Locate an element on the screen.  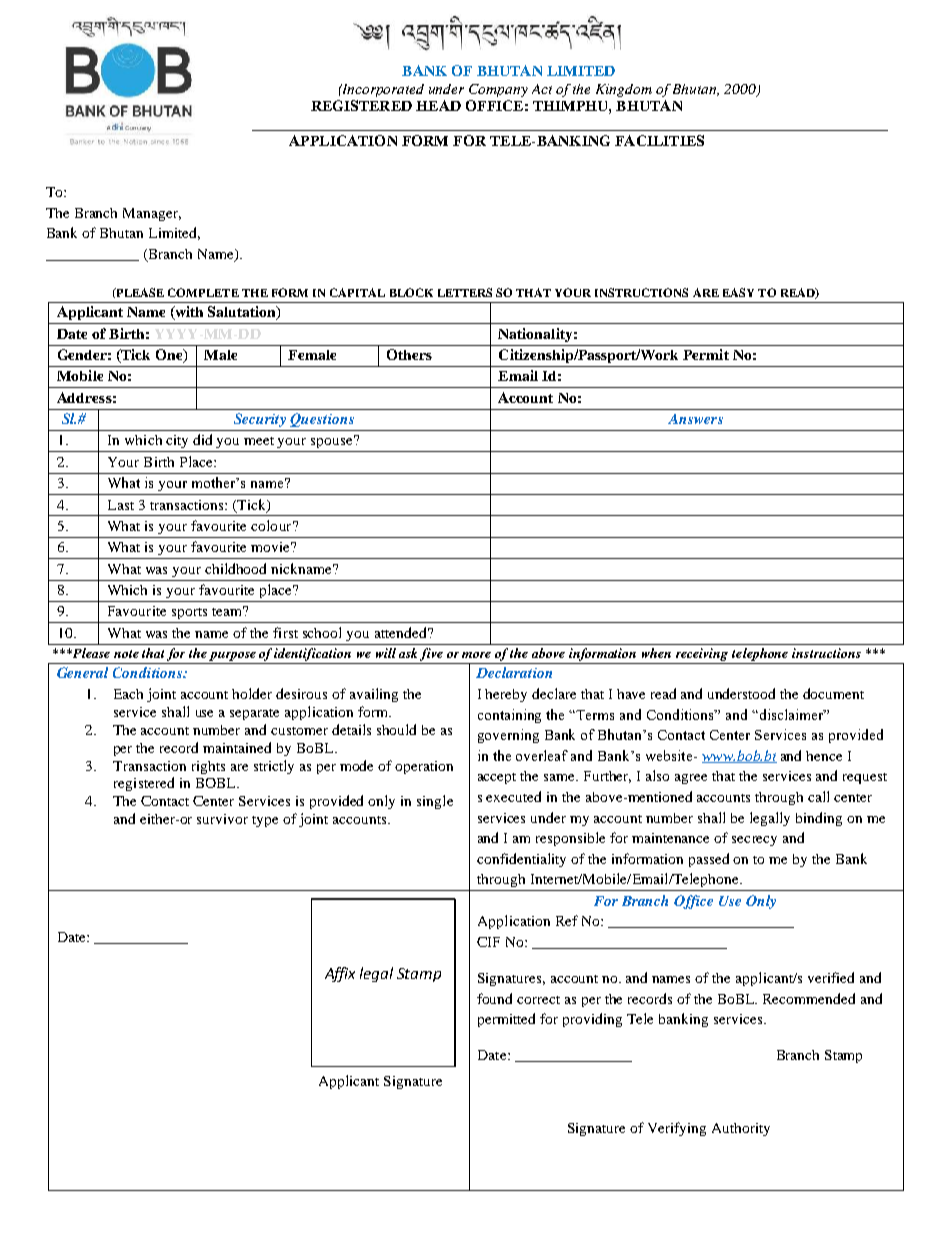
Answers is located at coordinates (695, 419).
